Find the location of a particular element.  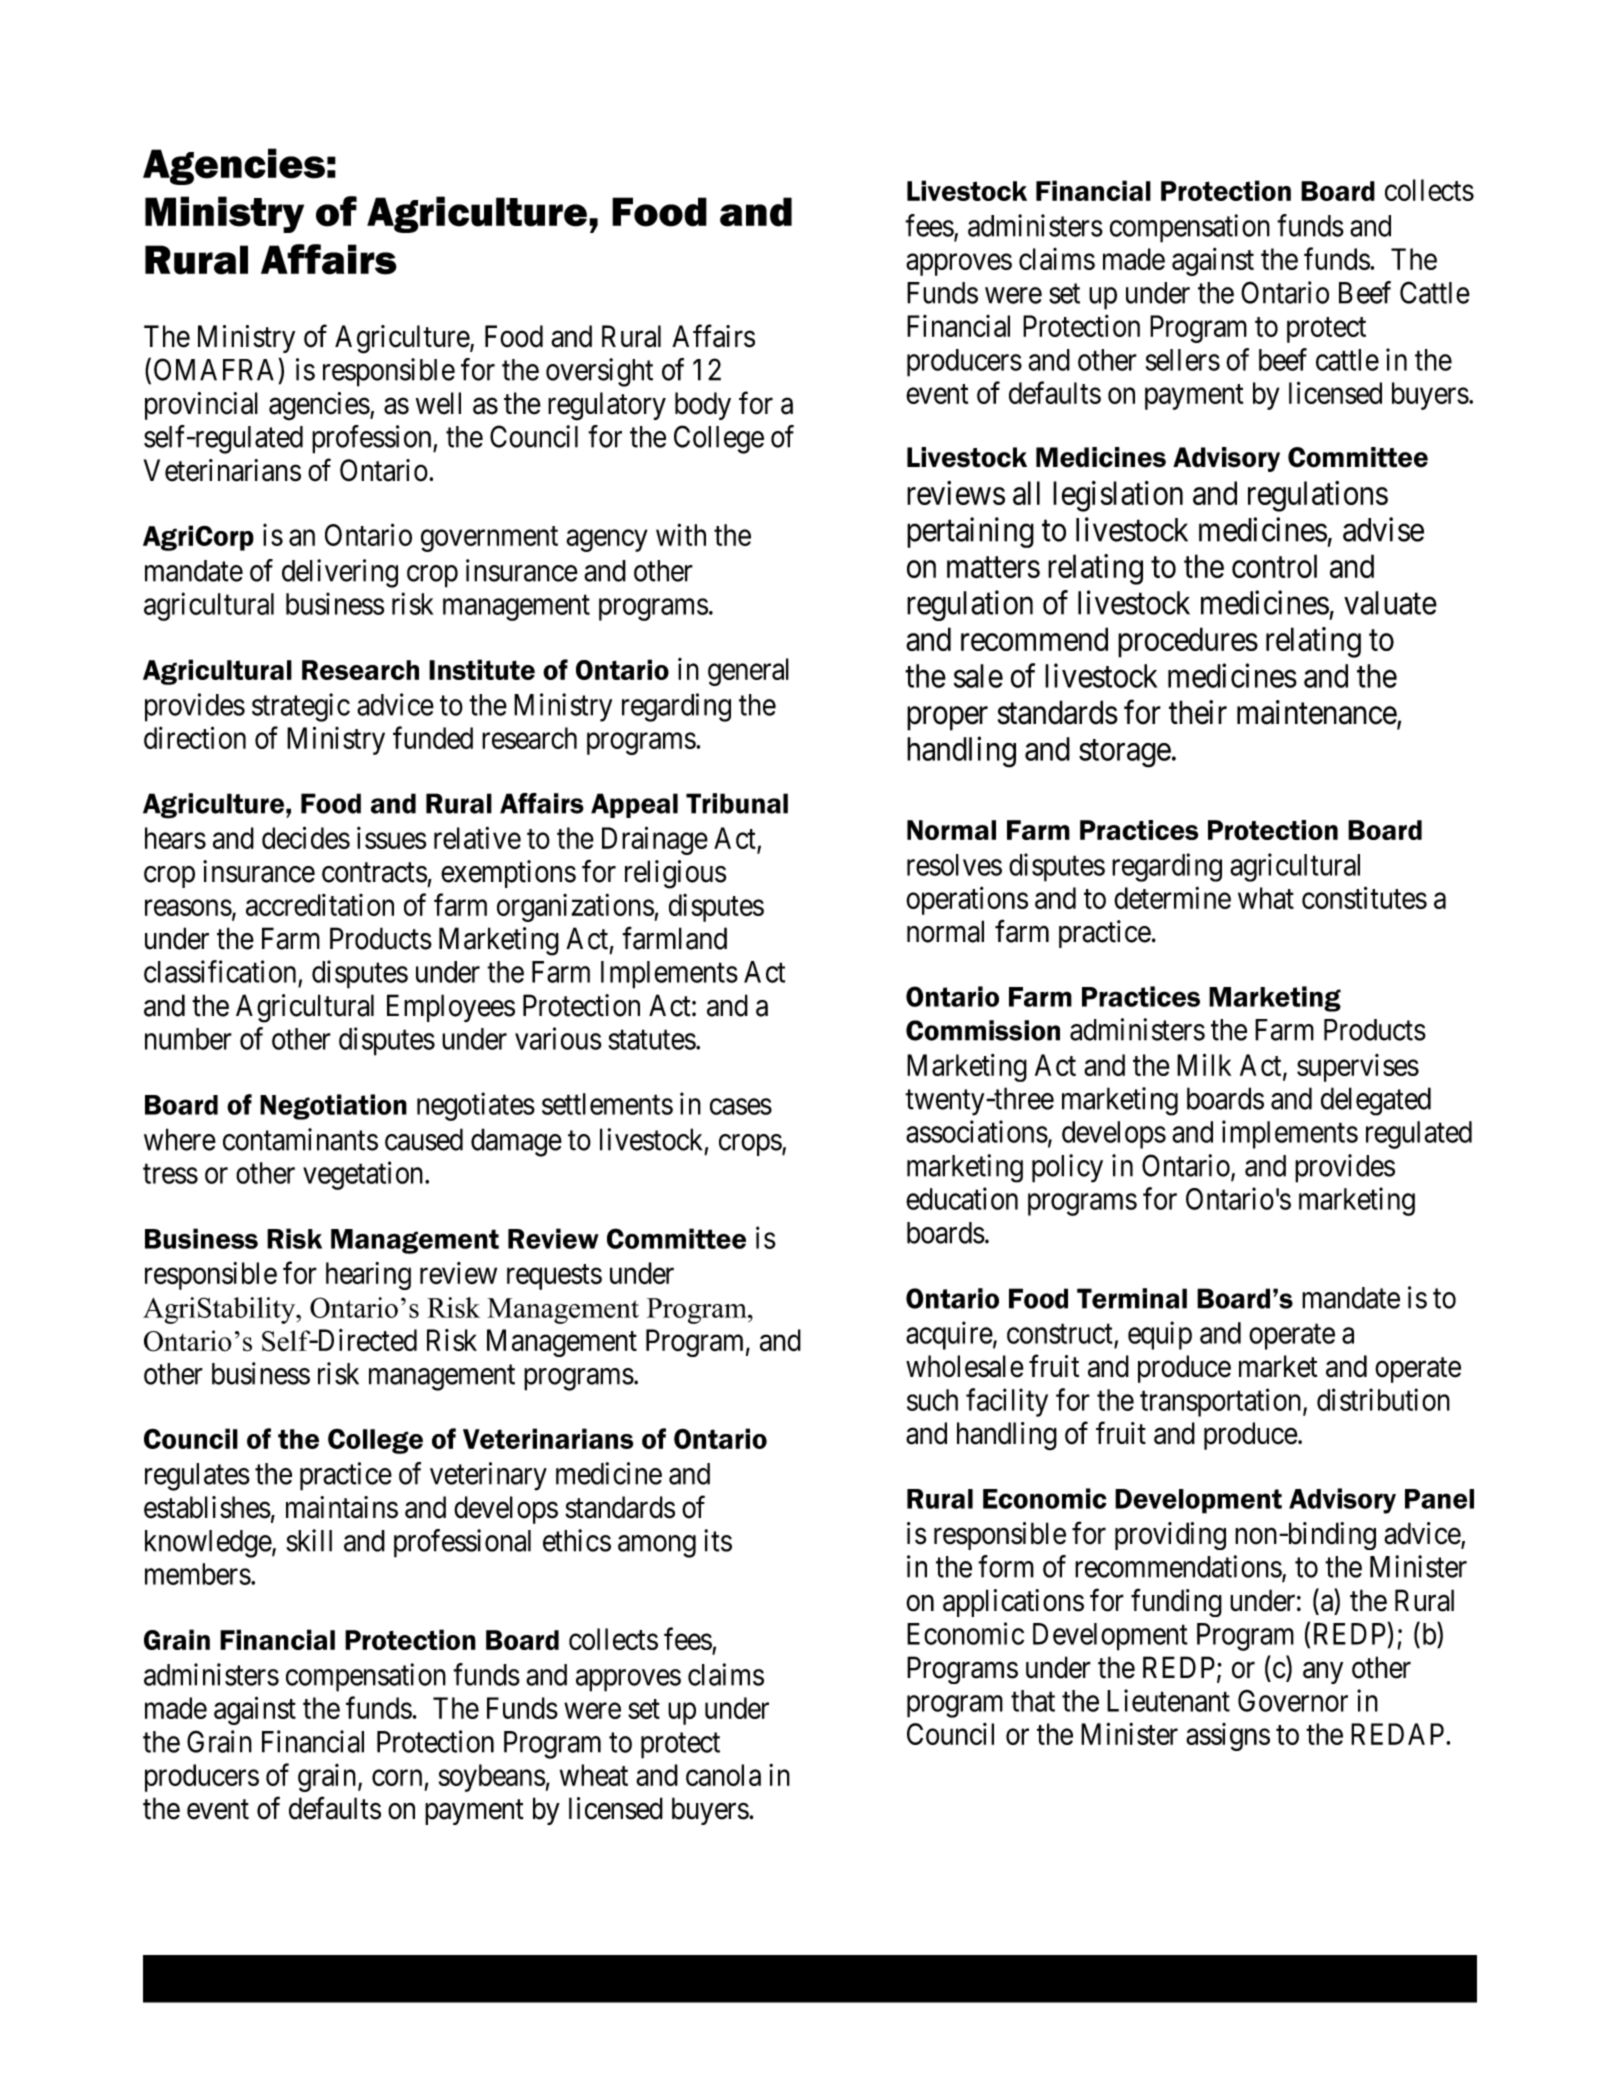

body is located at coordinates (703, 406).
